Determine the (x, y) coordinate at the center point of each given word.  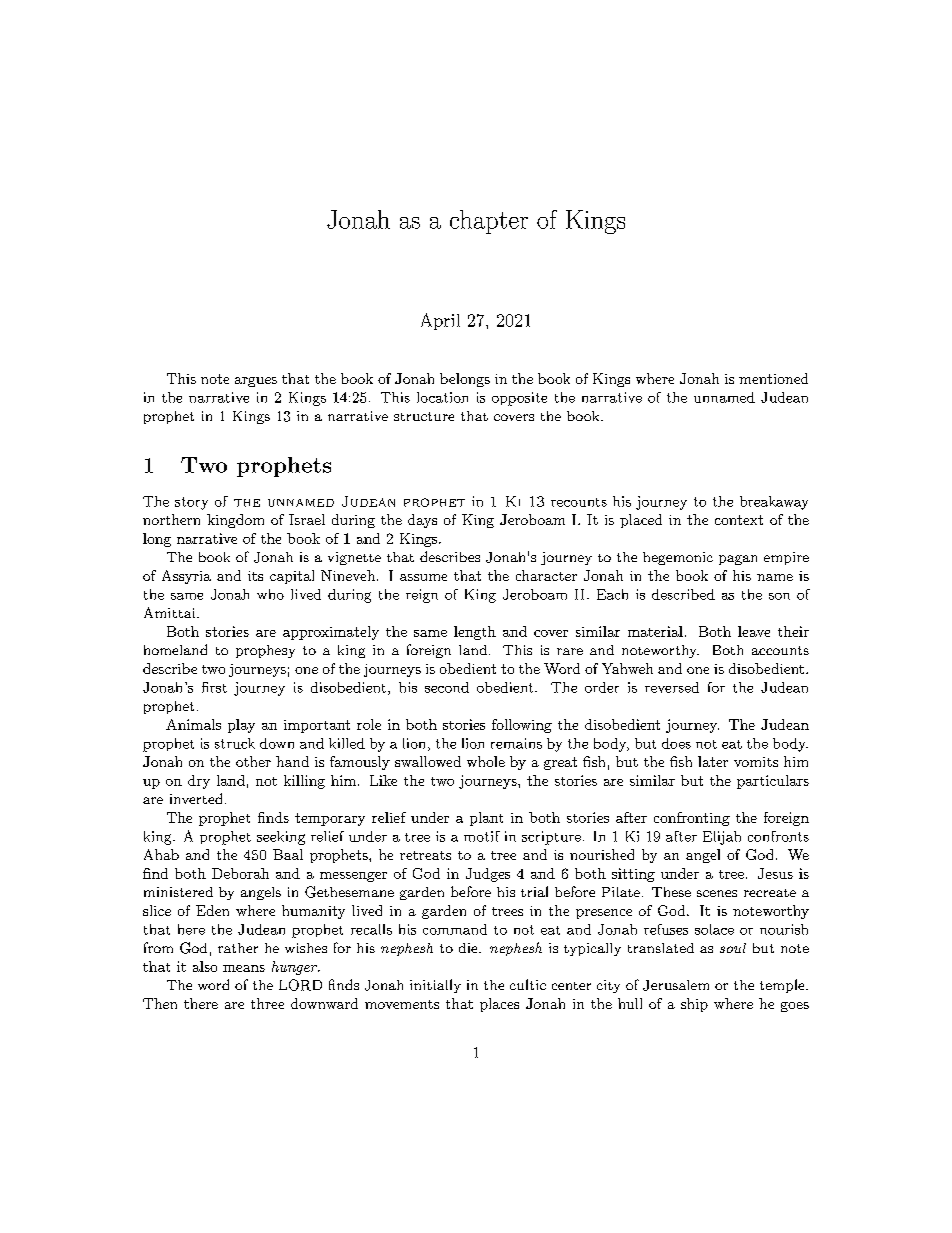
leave (754, 631)
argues (256, 382)
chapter (489, 222)
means (244, 968)
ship (694, 1005)
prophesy (265, 651)
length (475, 633)
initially (435, 986)
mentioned (773, 378)
